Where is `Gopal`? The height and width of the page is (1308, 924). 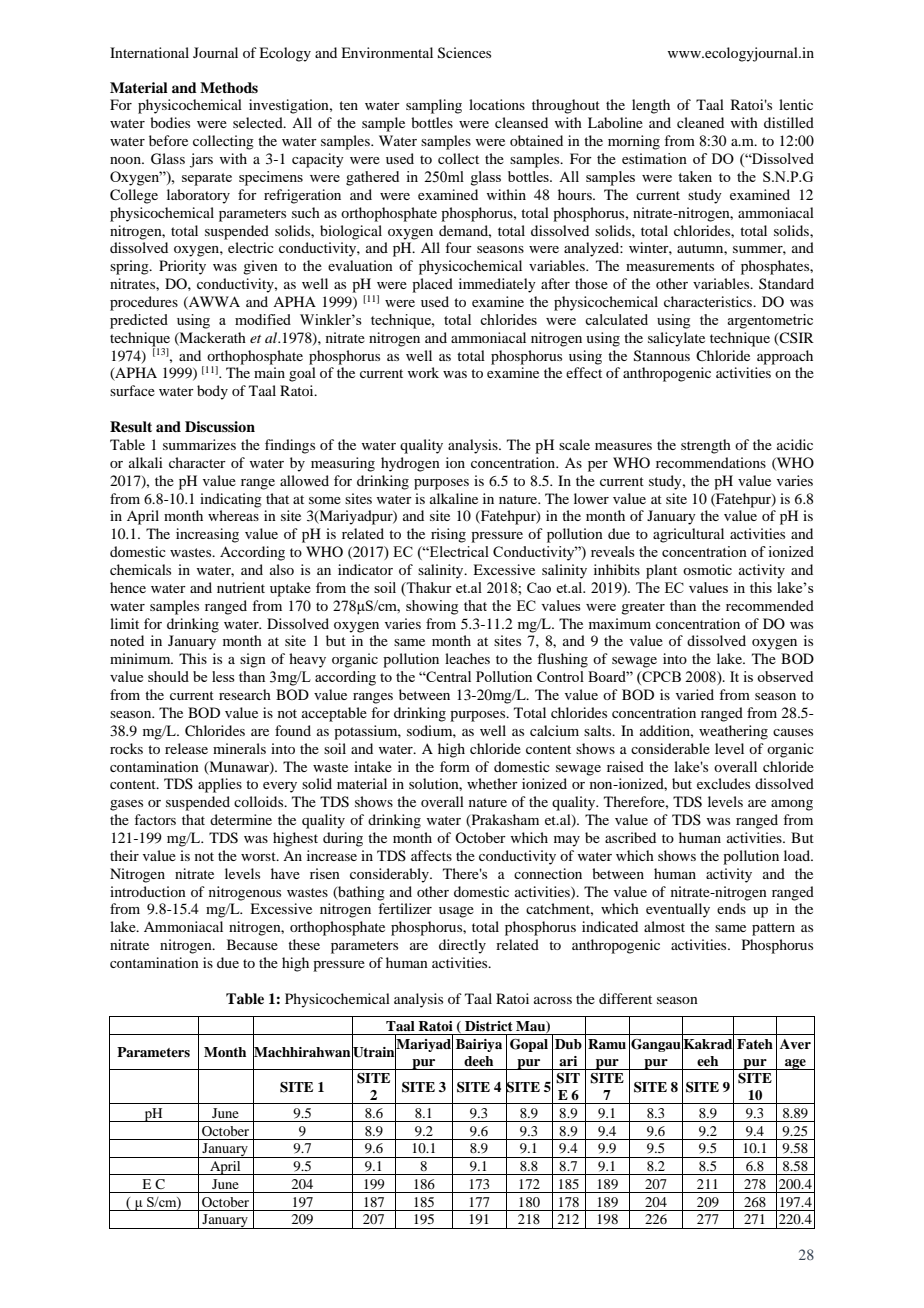
Gopal is located at coordinates (529, 1045).
